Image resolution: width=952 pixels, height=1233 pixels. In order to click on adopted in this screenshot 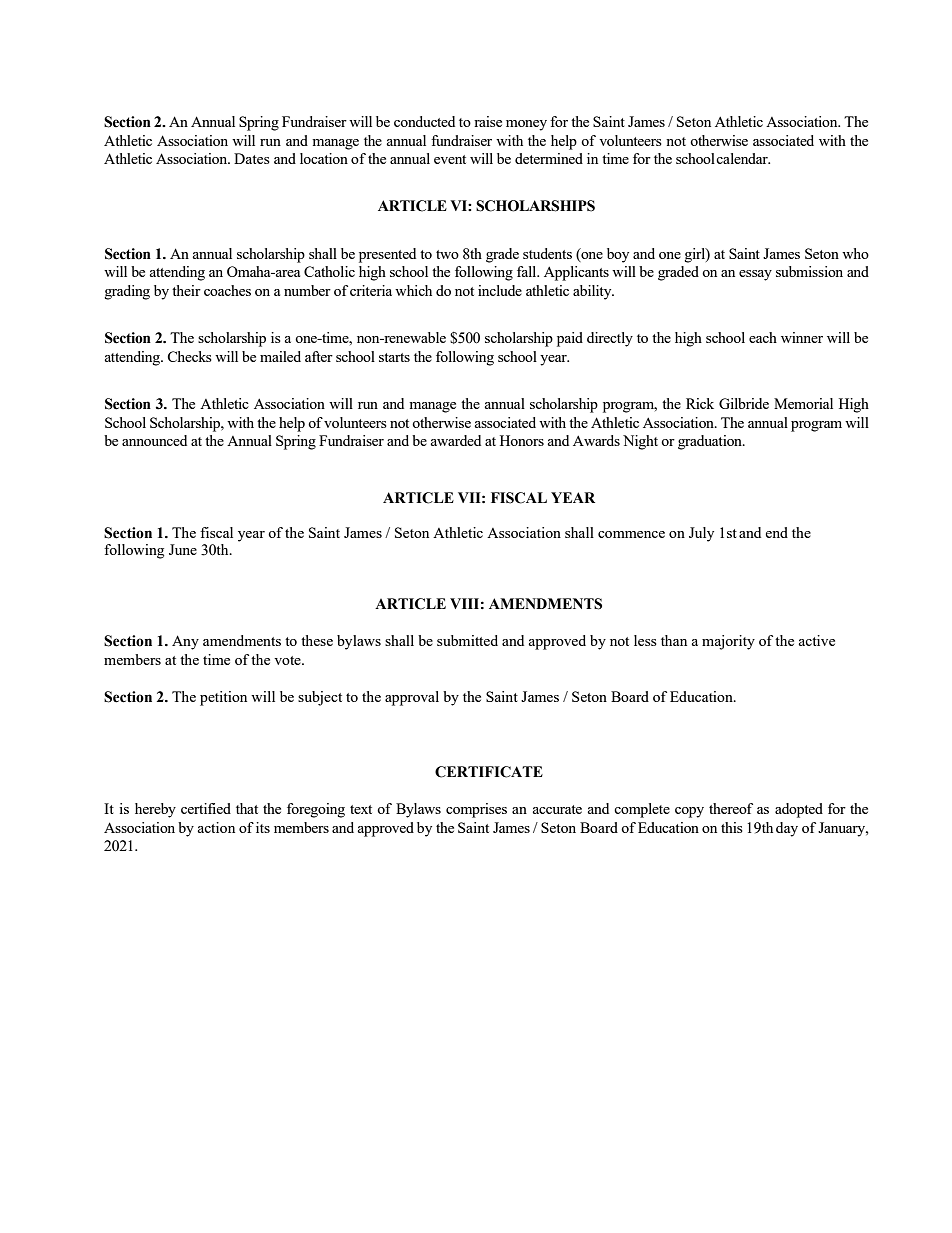, I will do `click(799, 810)`.
